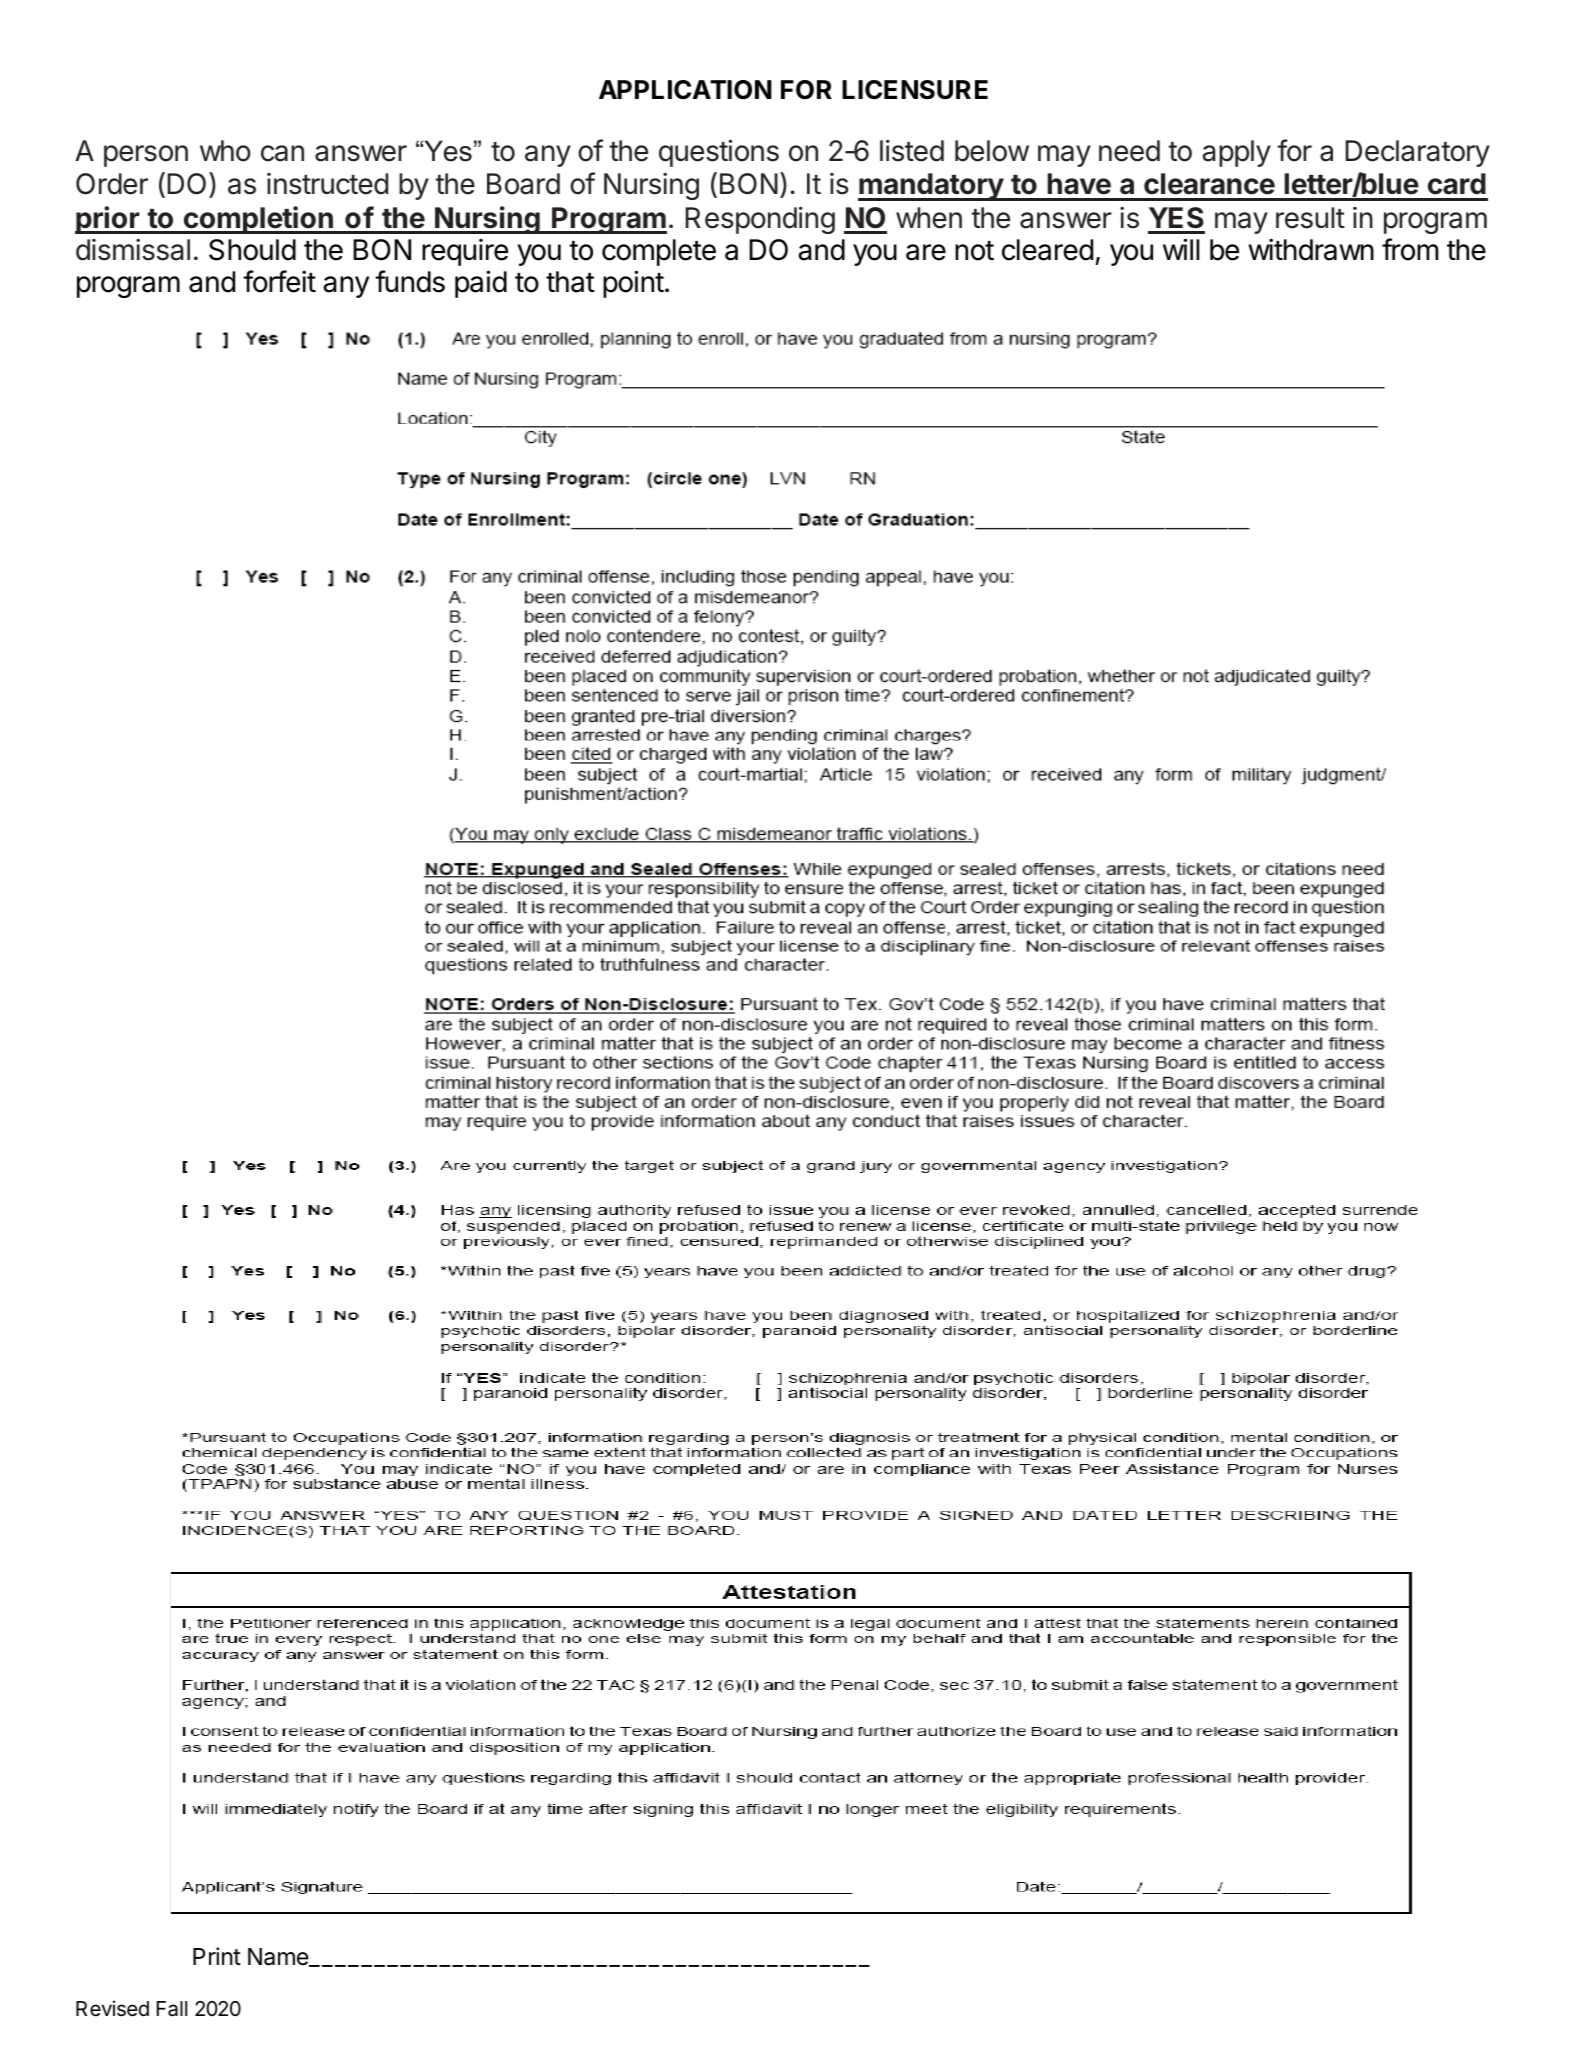 The height and width of the page is (2056, 1589). I want to click on point, so click(633, 284).
